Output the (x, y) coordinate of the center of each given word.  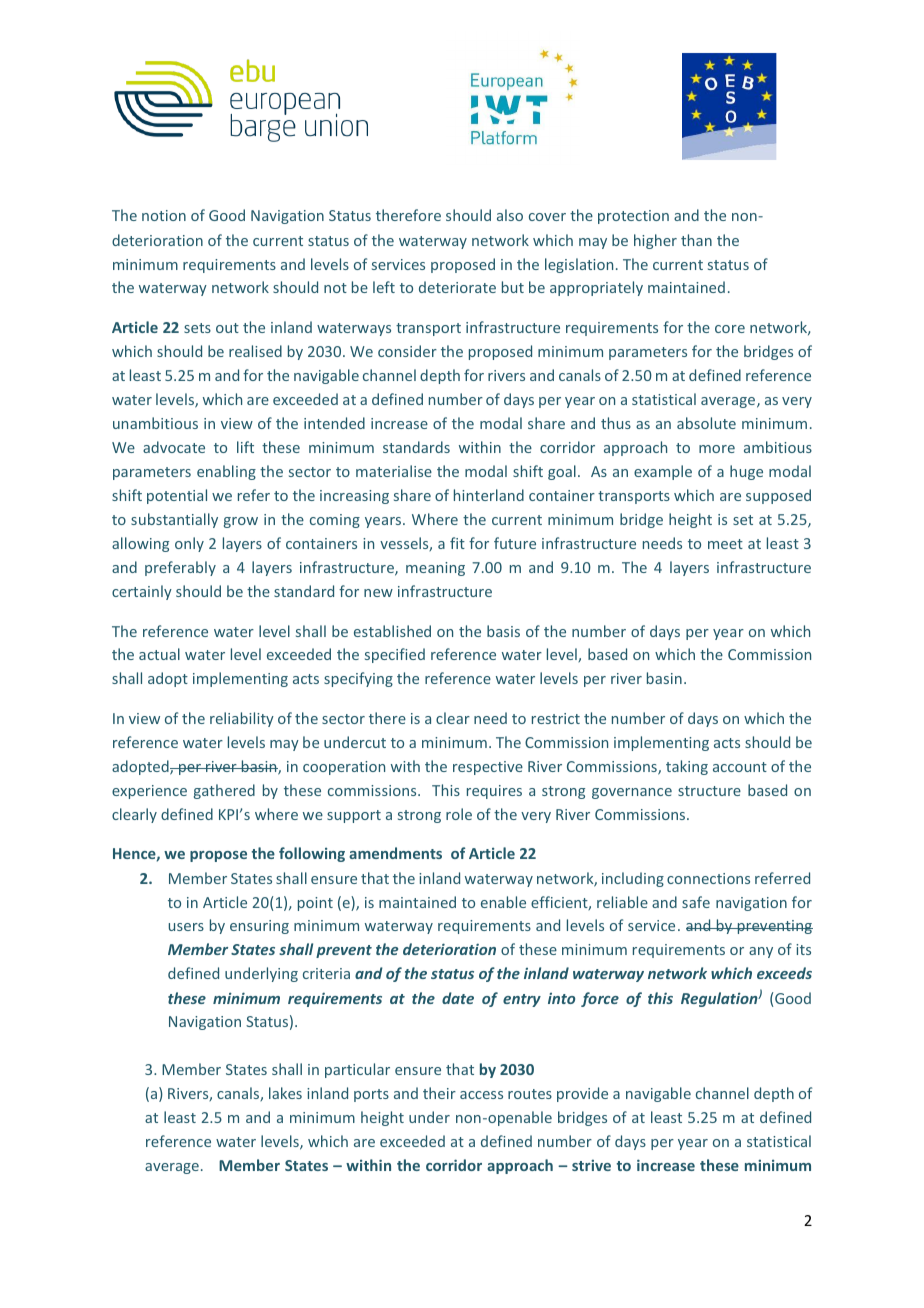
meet (725, 544)
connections (708, 878)
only (189, 544)
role (459, 814)
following (312, 854)
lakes (285, 1093)
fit (457, 543)
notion (164, 215)
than (696, 240)
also (510, 215)
